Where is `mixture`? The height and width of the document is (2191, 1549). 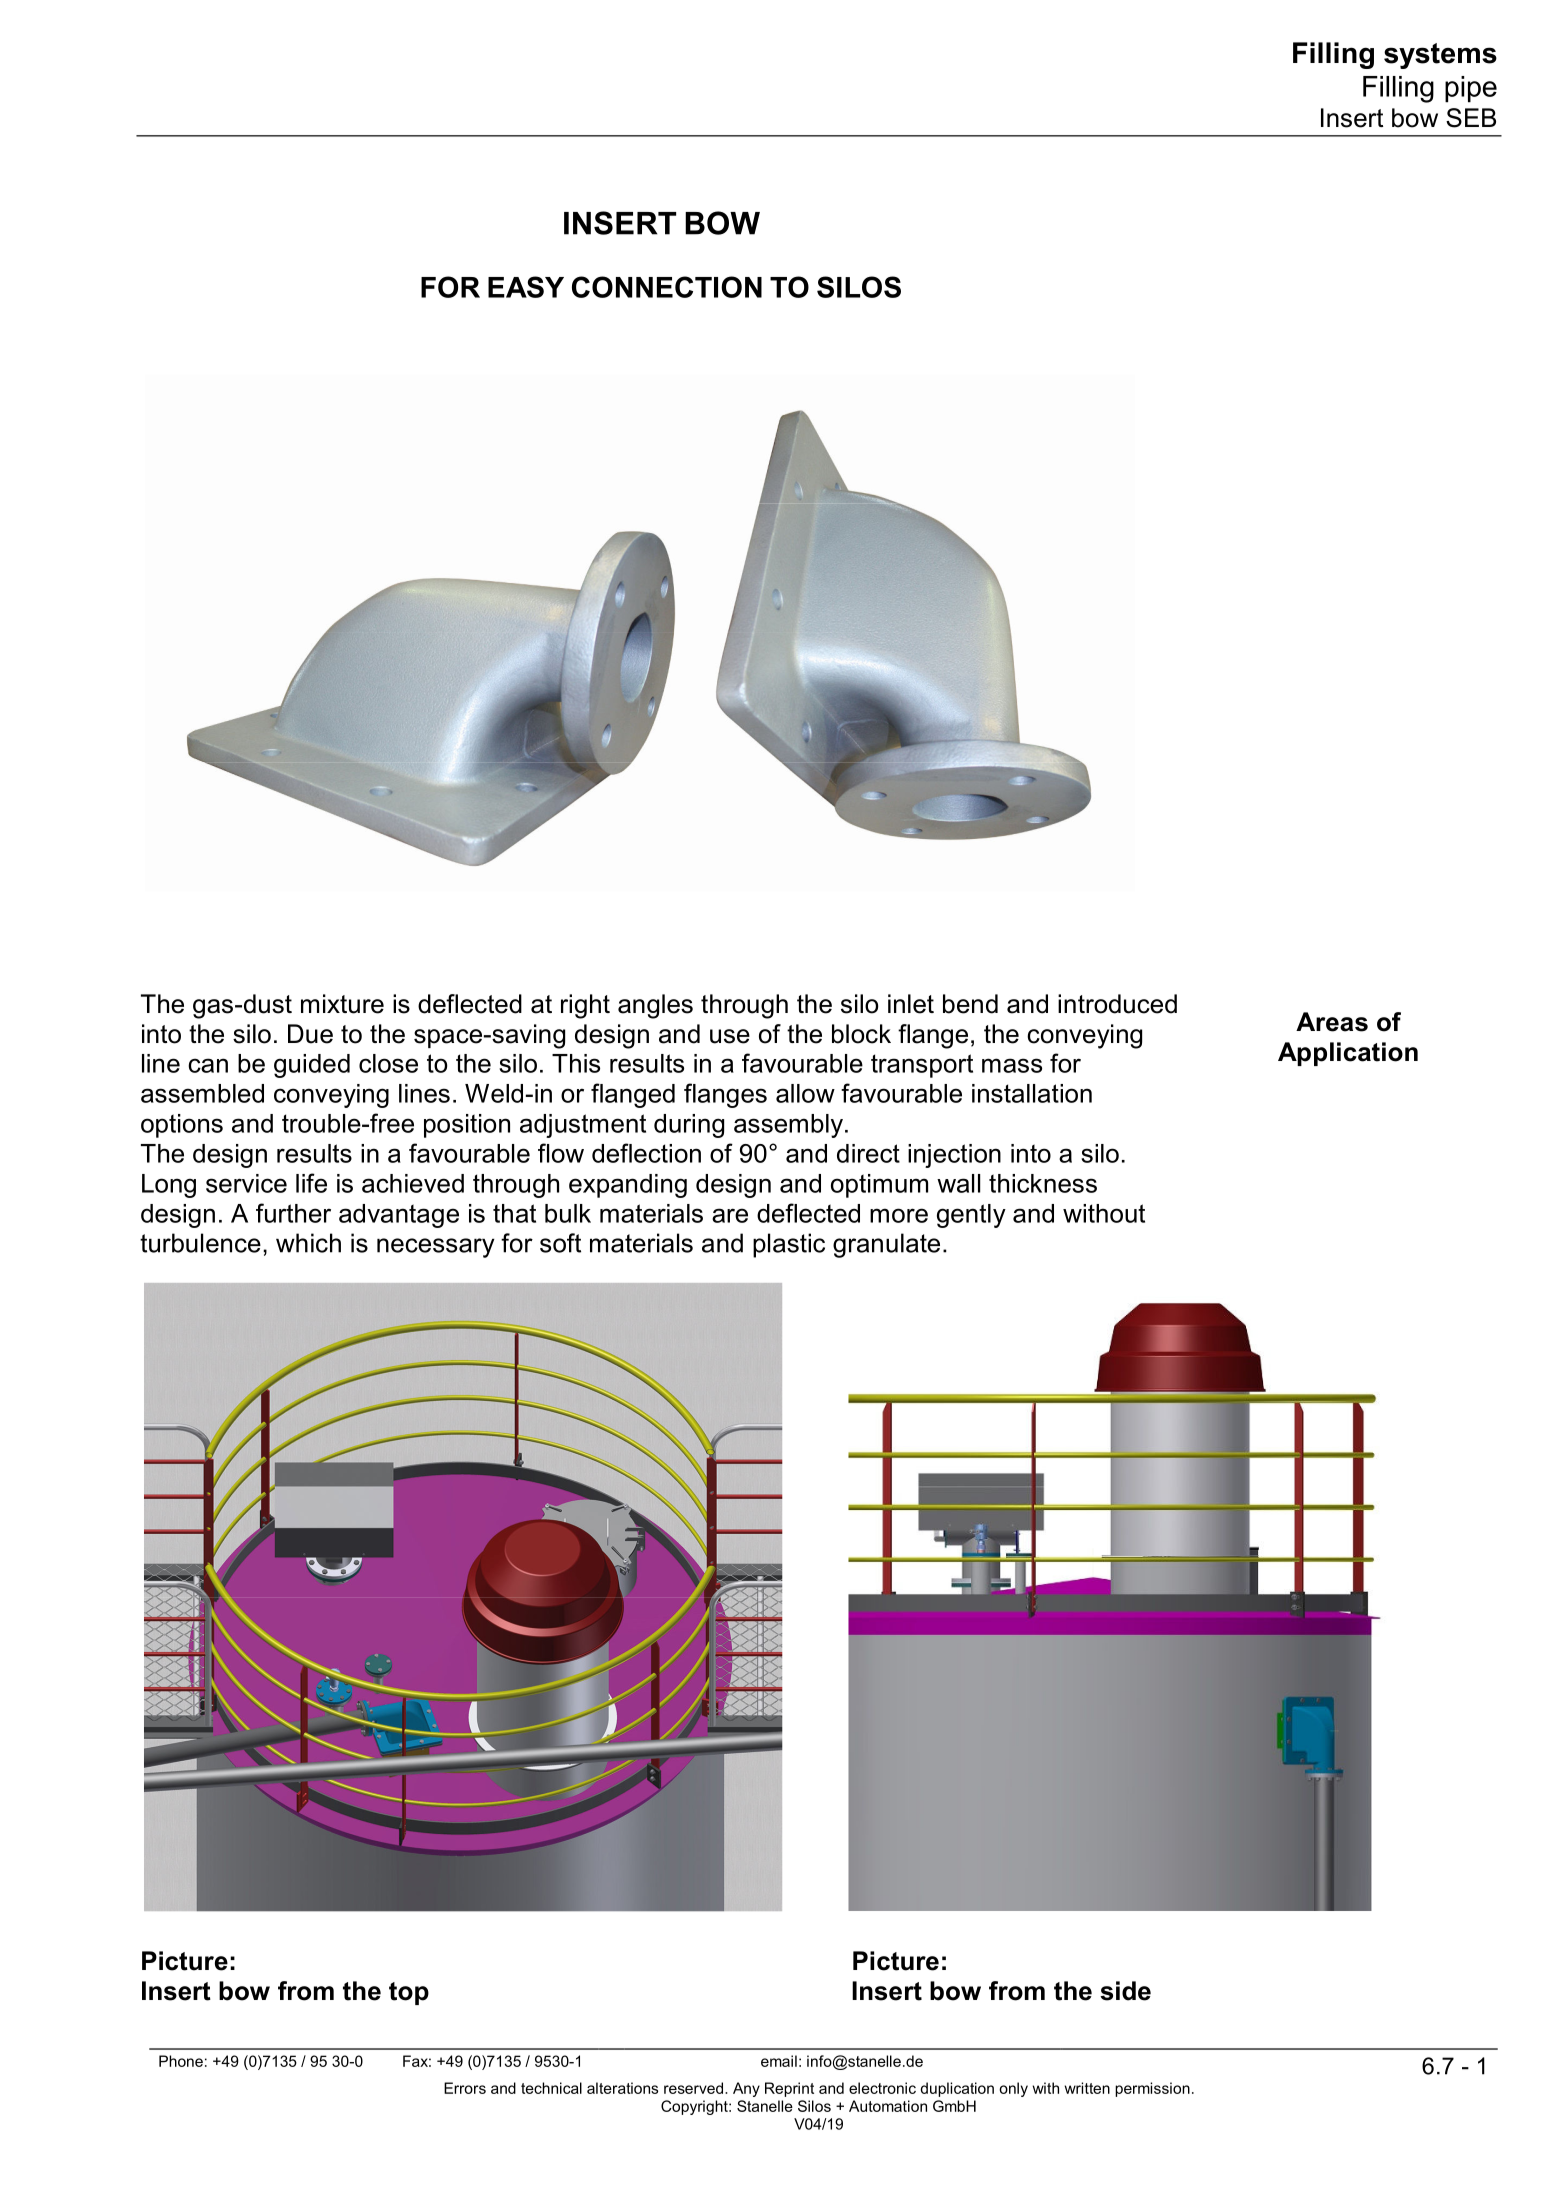
mixture is located at coordinates (342, 1004).
